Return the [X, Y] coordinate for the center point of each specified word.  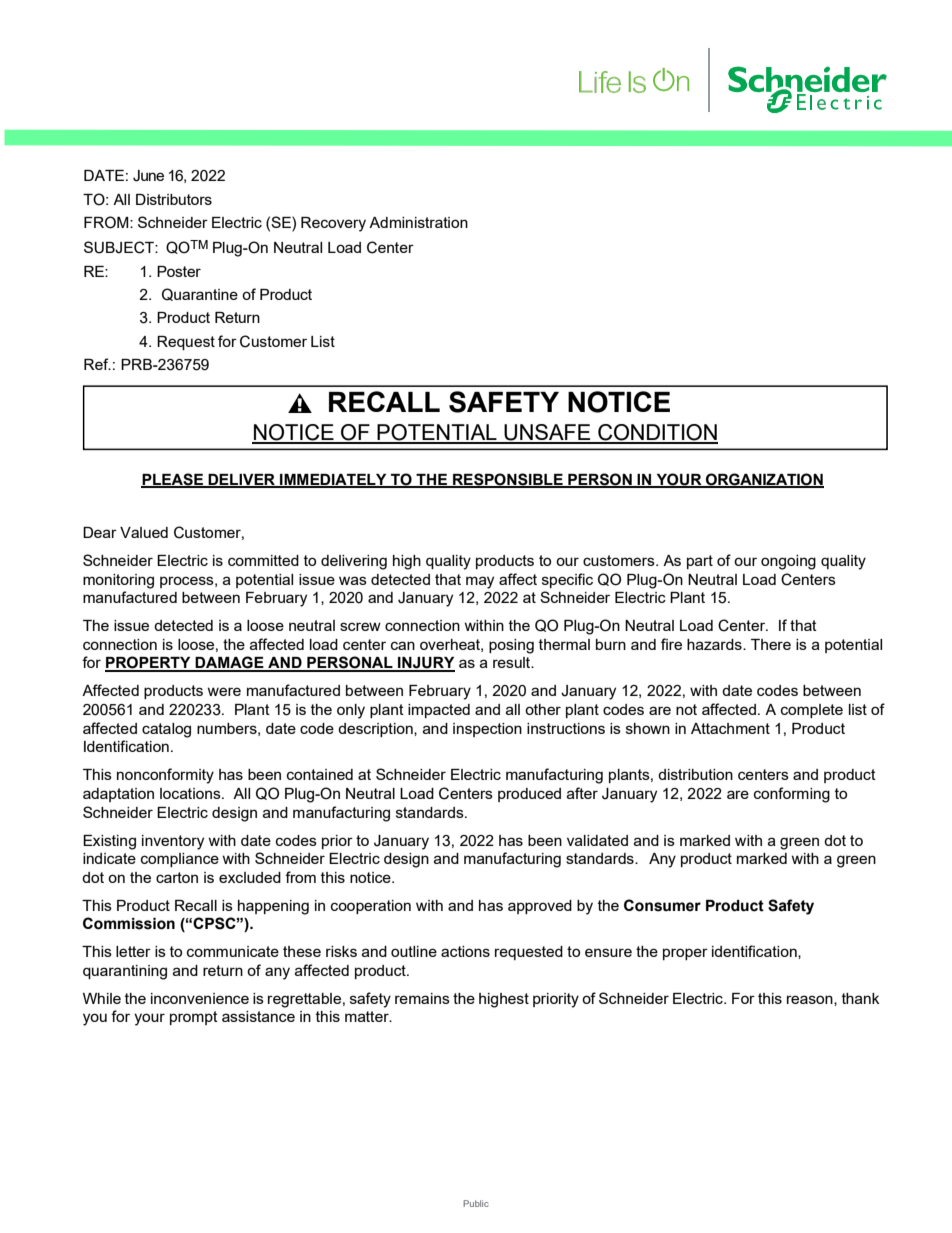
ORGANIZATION [764, 480]
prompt [194, 1018]
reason [811, 1000]
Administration [418, 222]
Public [476, 1203]
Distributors [174, 199]
